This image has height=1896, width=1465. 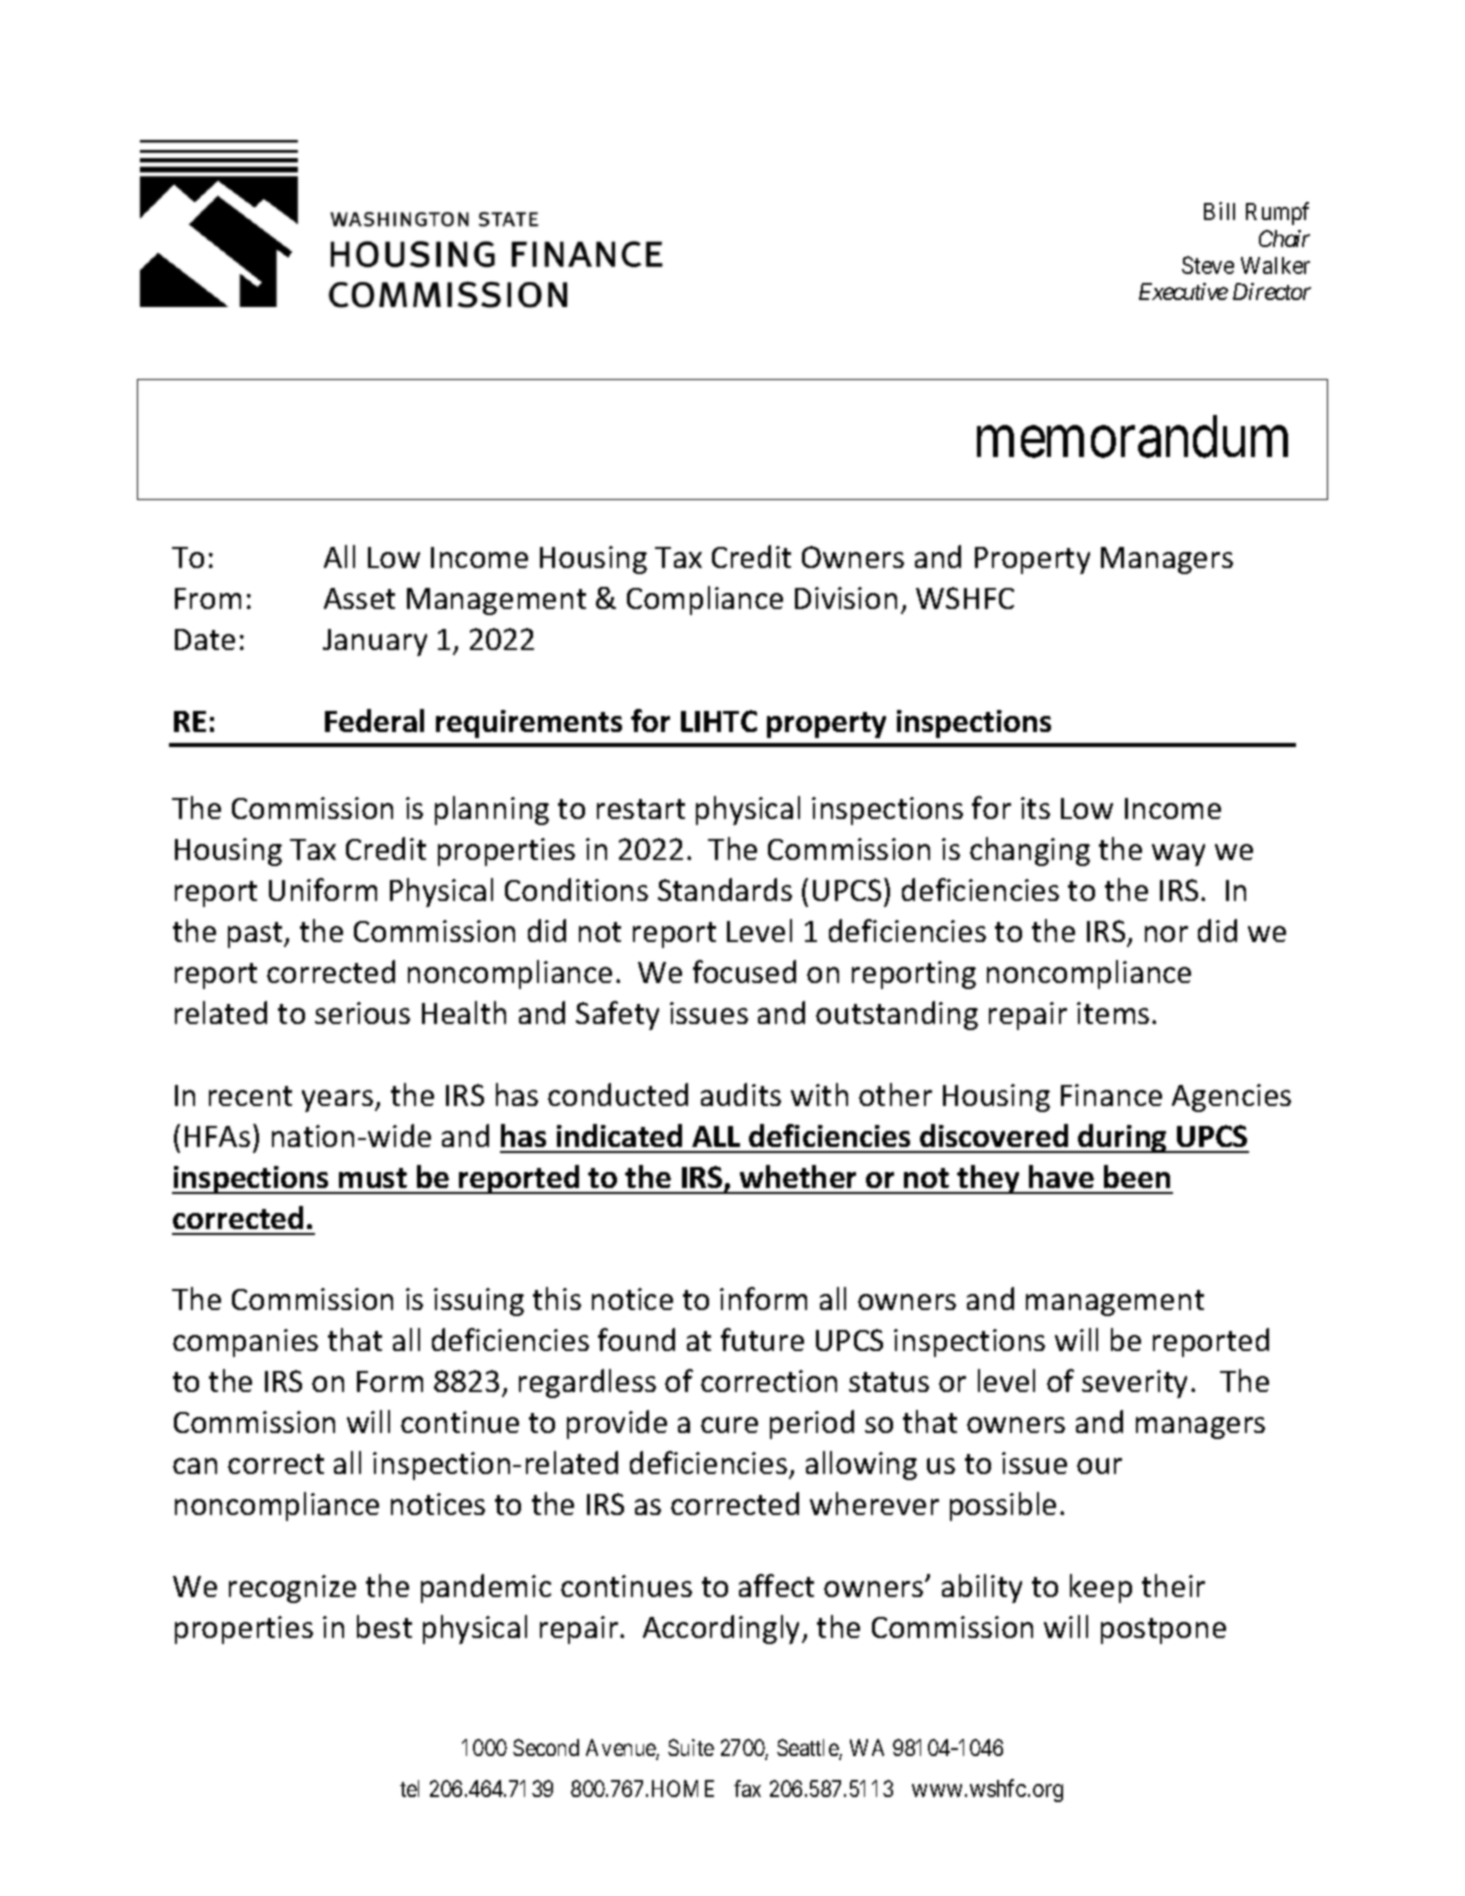 I want to click on tel, so click(x=409, y=1788).
